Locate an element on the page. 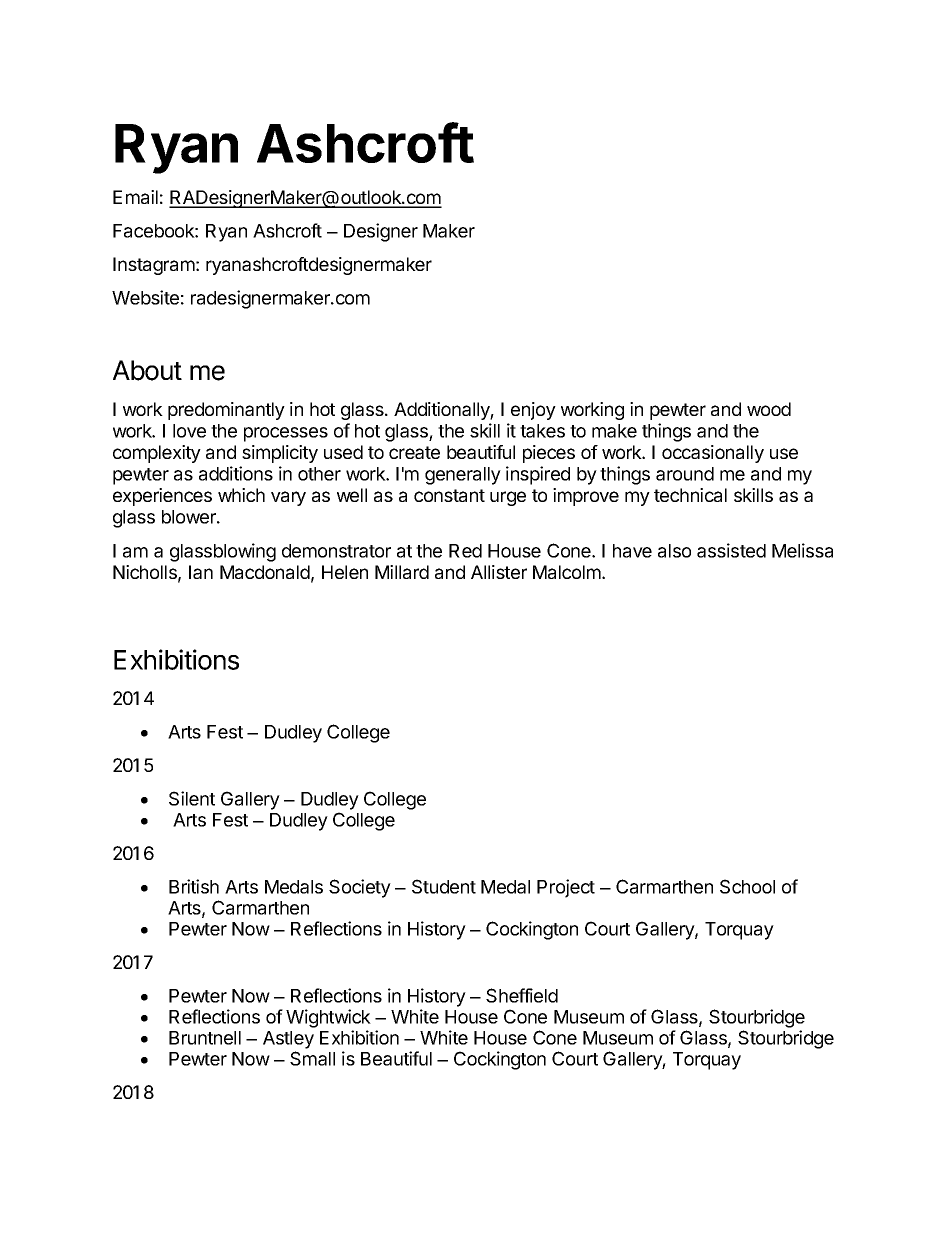  Ian is located at coordinates (201, 572).
